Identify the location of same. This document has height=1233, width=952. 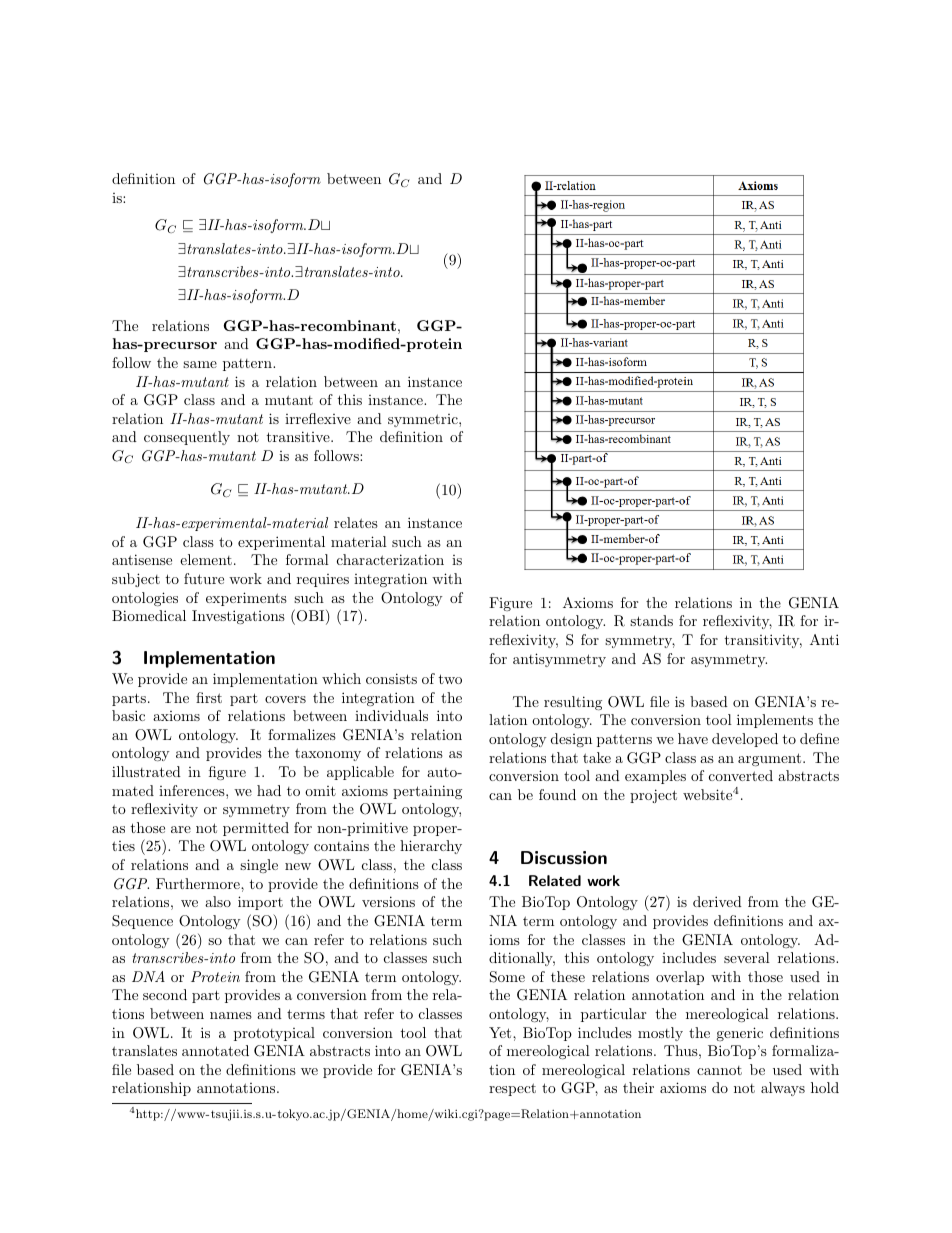
(200, 364).
